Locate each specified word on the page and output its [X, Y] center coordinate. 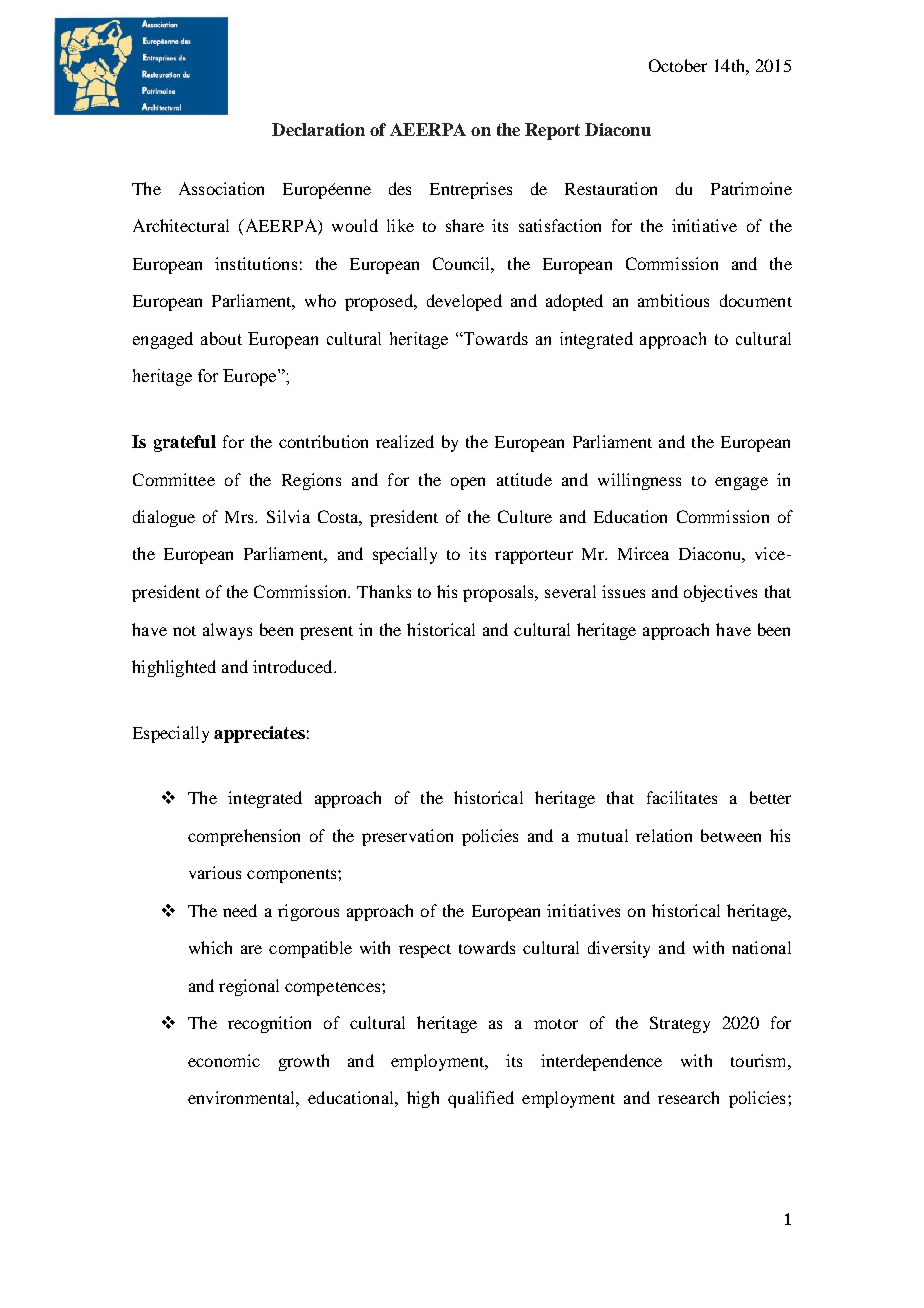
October [678, 65]
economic [224, 1060]
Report [552, 131]
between [731, 835]
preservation [407, 837]
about [221, 338]
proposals [499, 593]
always [227, 631]
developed [464, 302]
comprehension [244, 837]
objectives [720, 593]
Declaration [318, 129]
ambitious [673, 300]
